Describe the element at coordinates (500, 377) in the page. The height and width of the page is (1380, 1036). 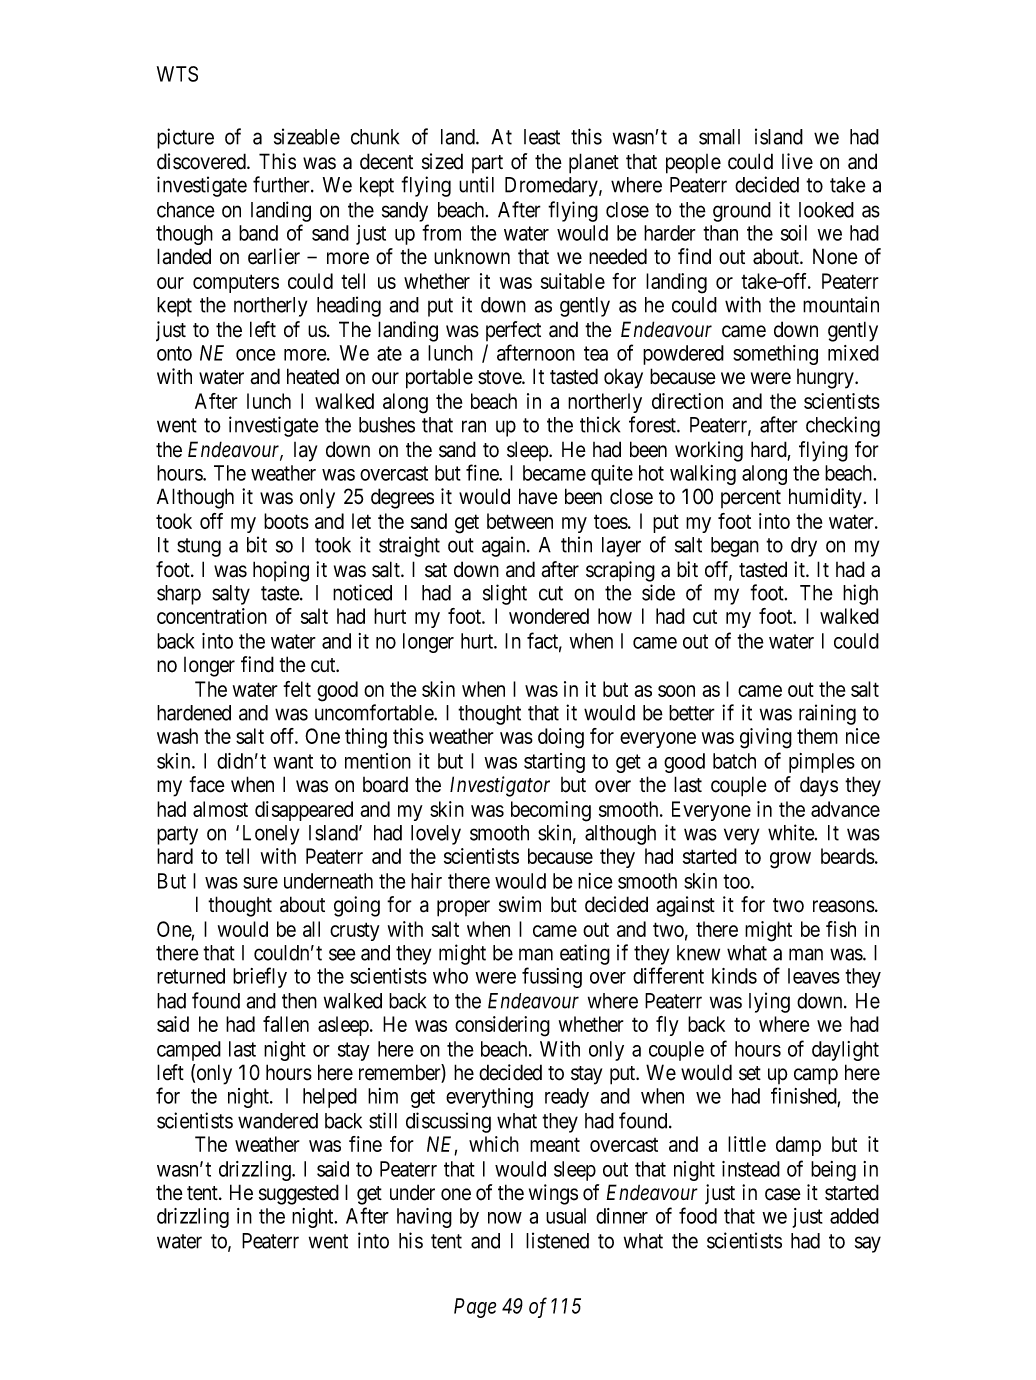
I see `stove` at that location.
